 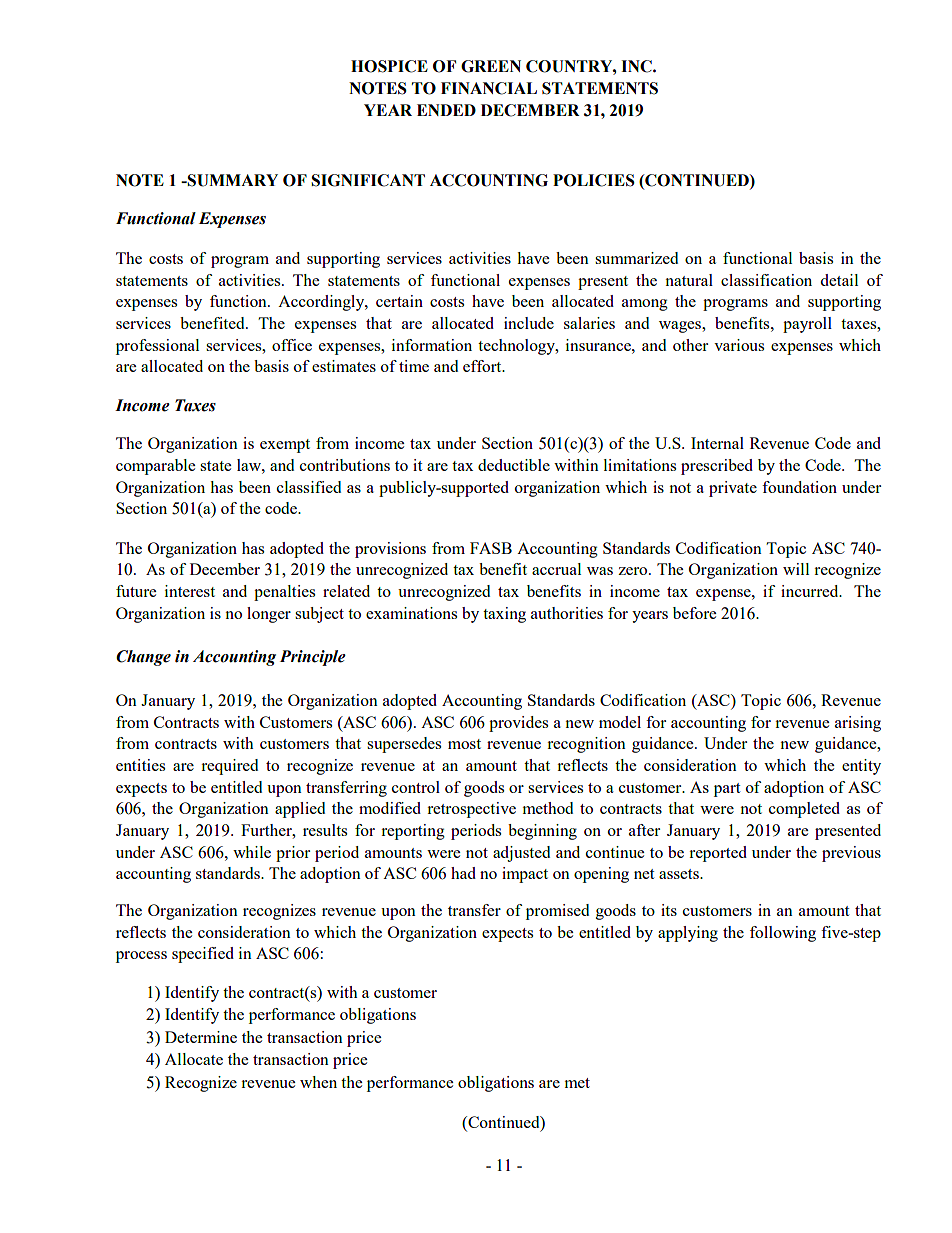 I want to click on will, so click(x=796, y=569).
